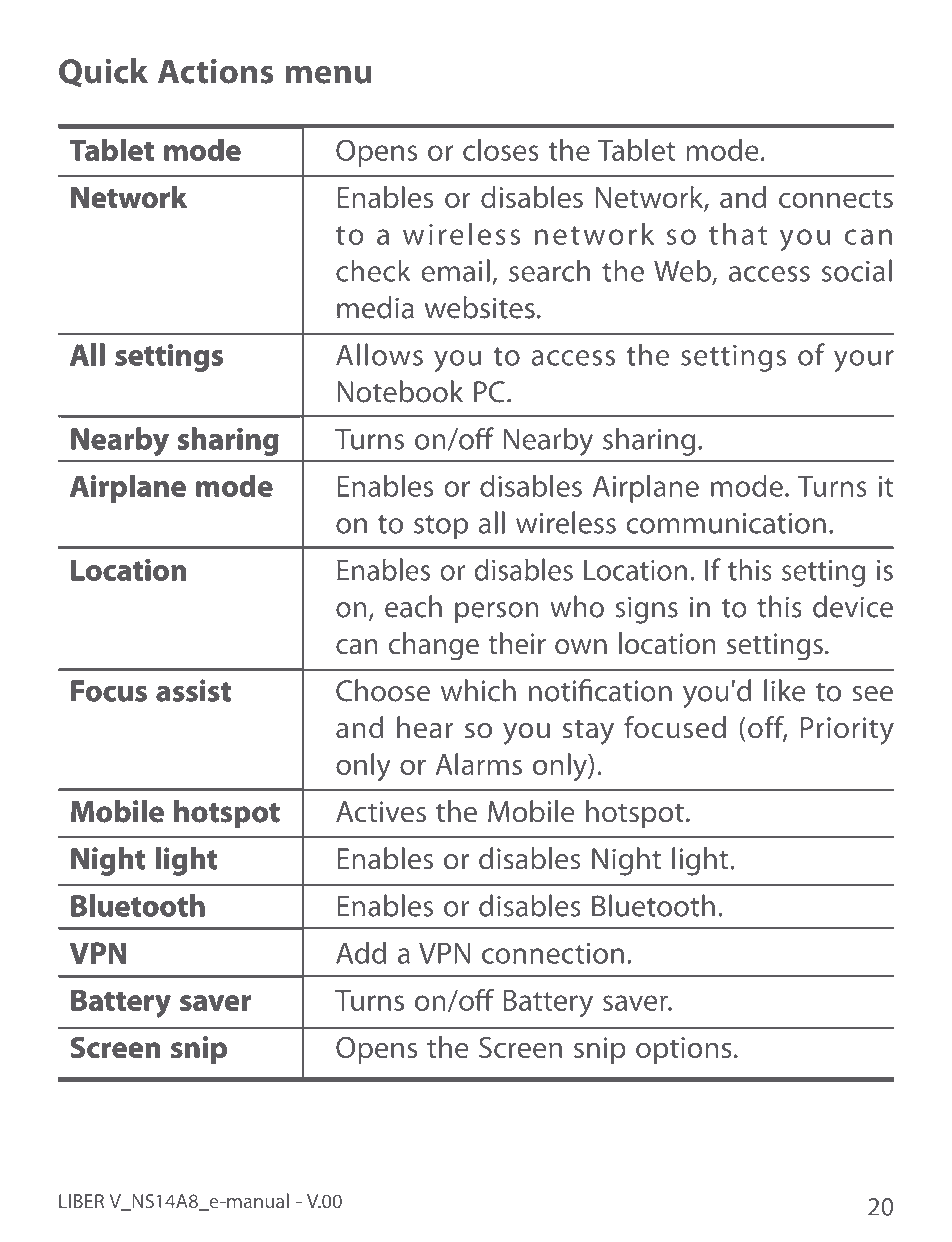  What do you see at coordinates (684, 1050) in the screenshot?
I see `options` at bounding box center [684, 1050].
